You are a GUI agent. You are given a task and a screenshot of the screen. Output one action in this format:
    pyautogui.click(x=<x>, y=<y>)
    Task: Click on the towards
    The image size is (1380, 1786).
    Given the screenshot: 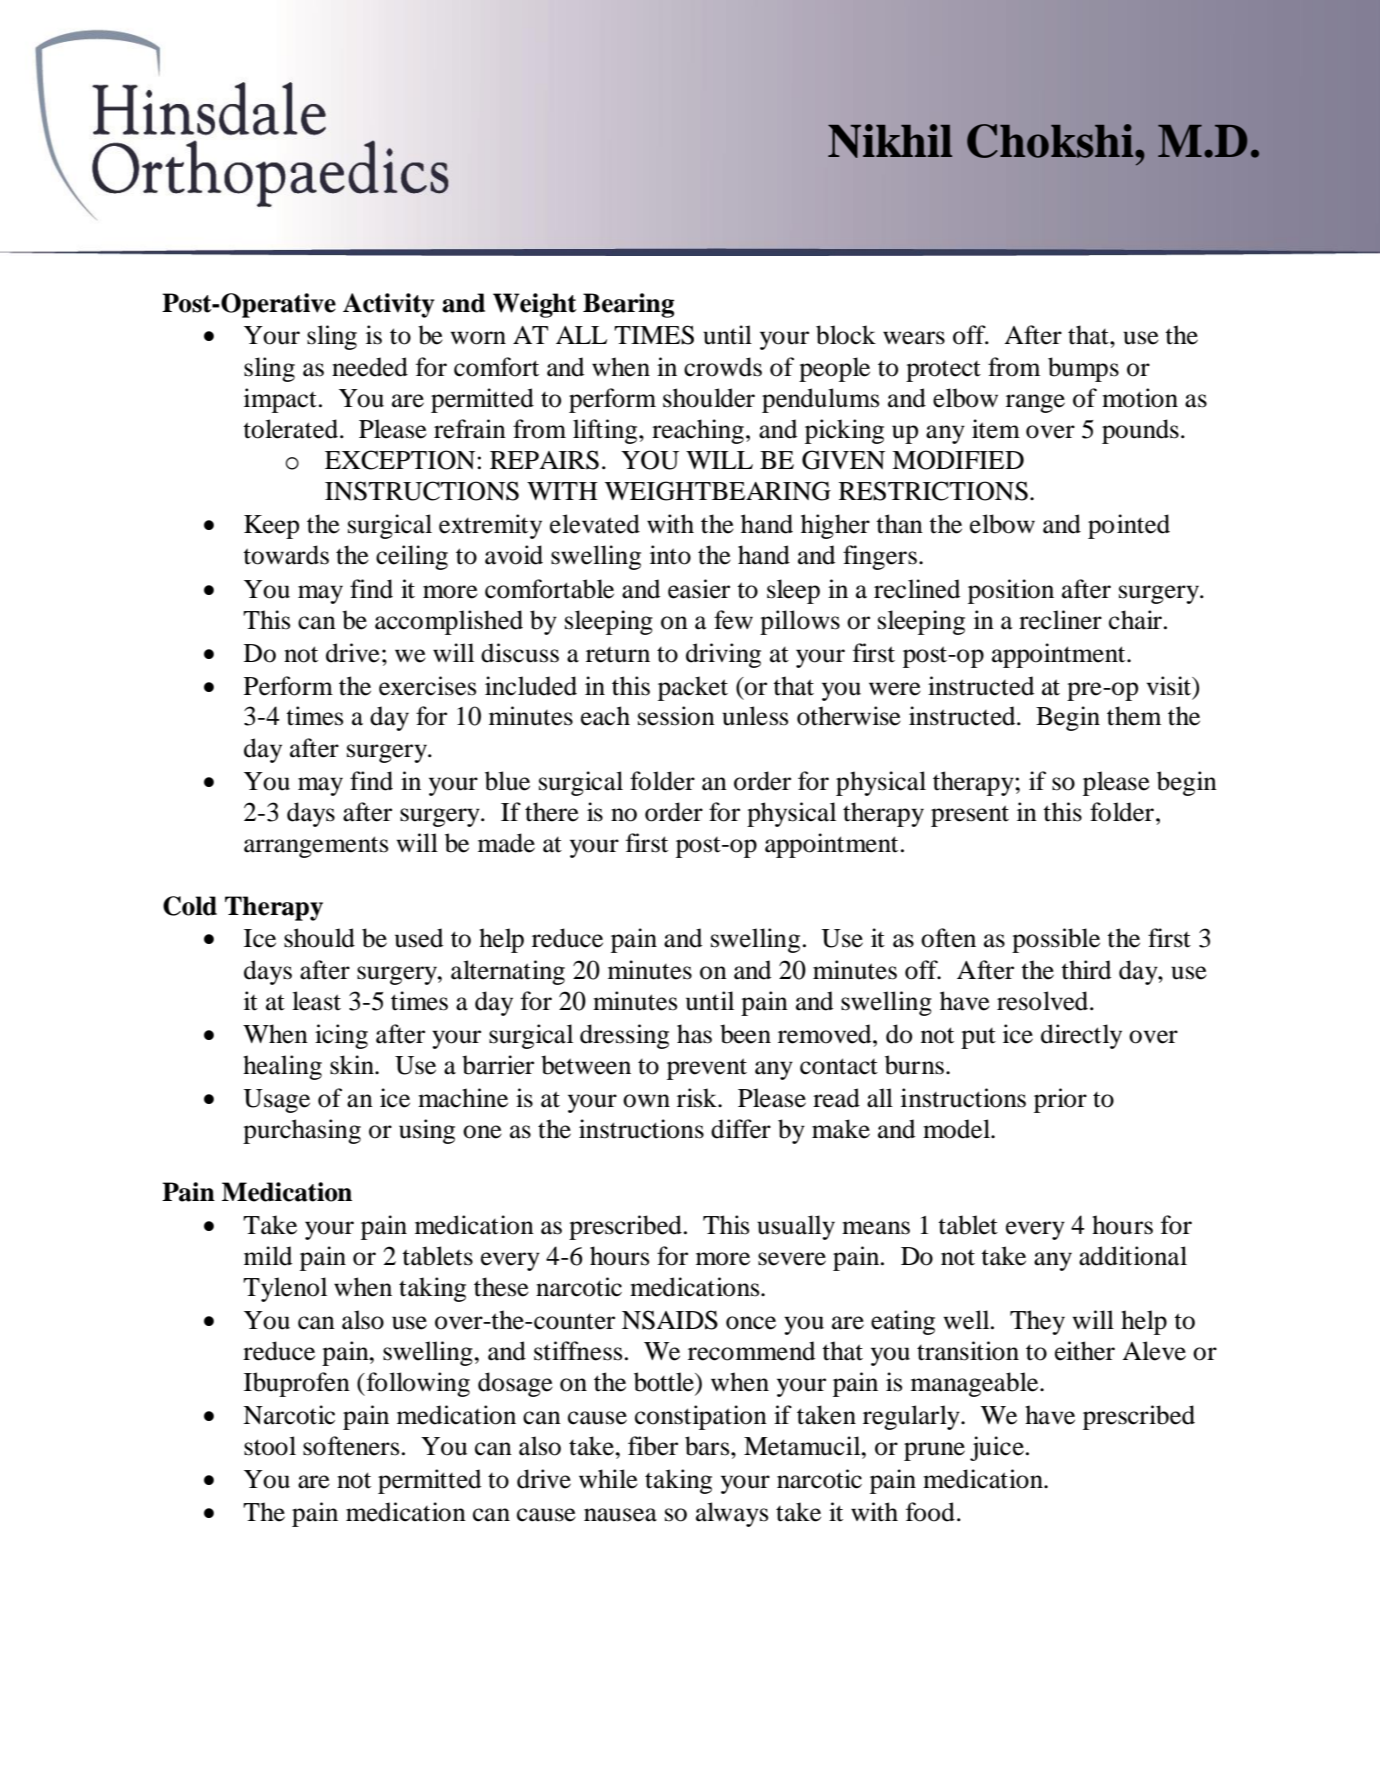 What is the action you would take?
    pyautogui.click(x=286, y=555)
